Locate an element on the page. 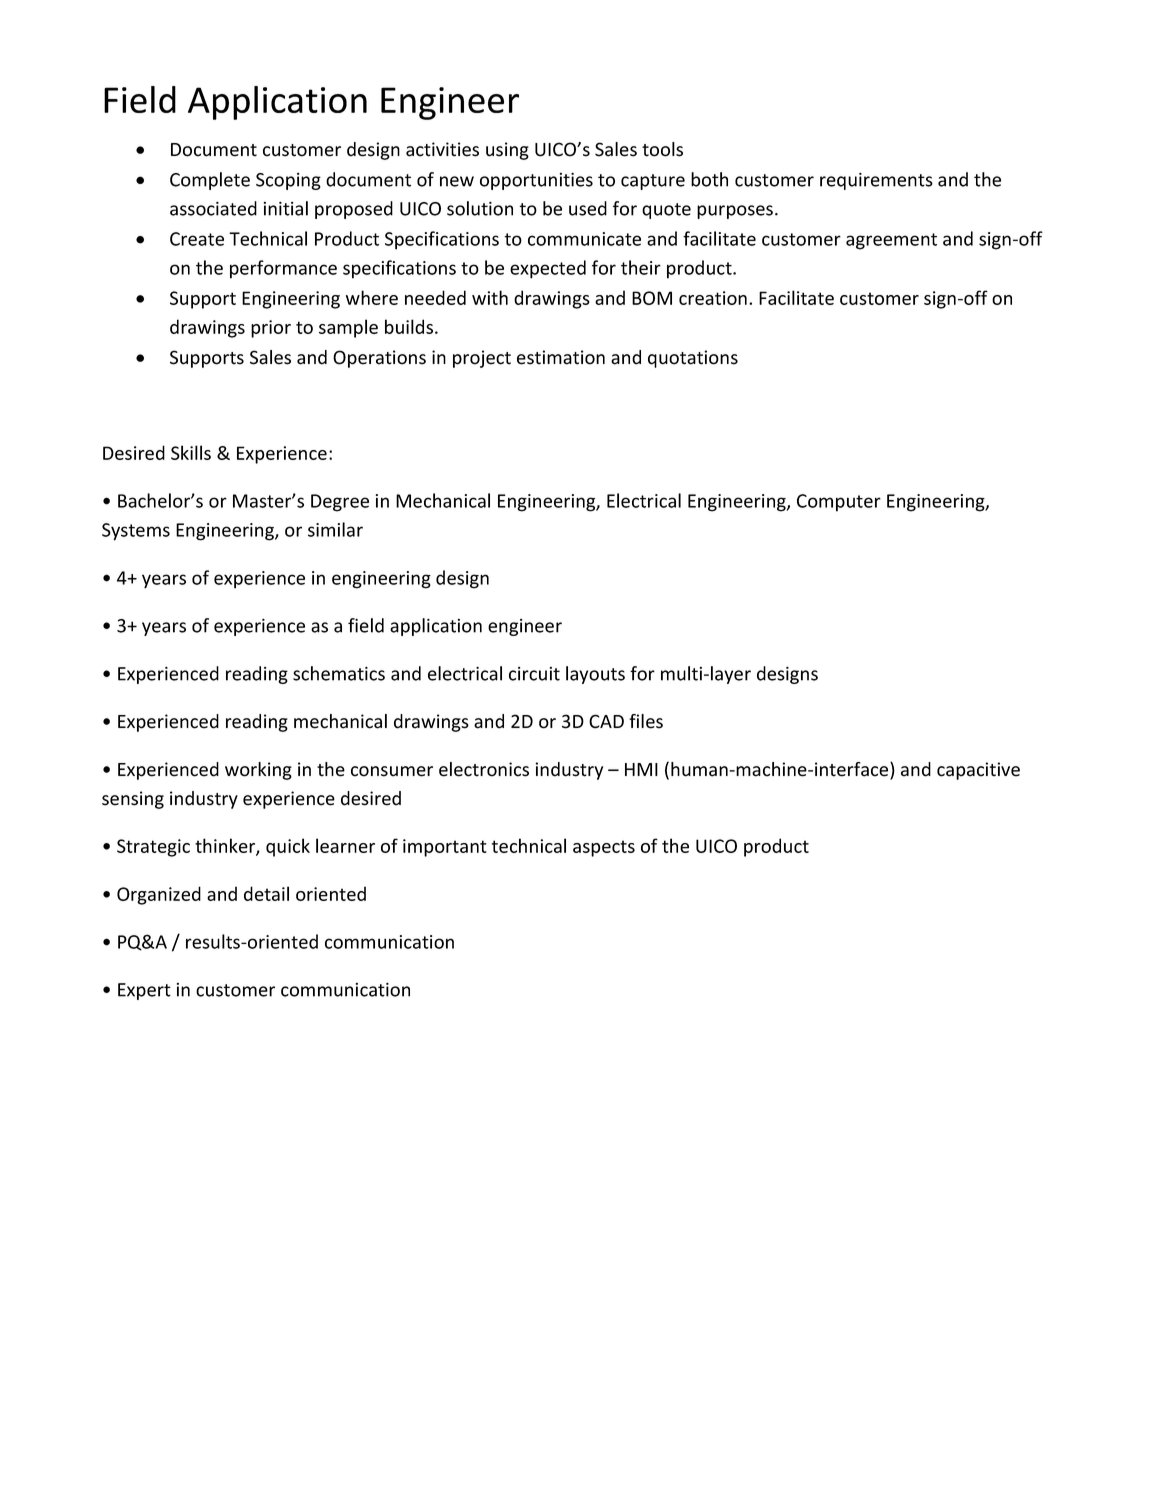 The width and height of the document is (1152, 1490). aspects is located at coordinates (604, 848).
